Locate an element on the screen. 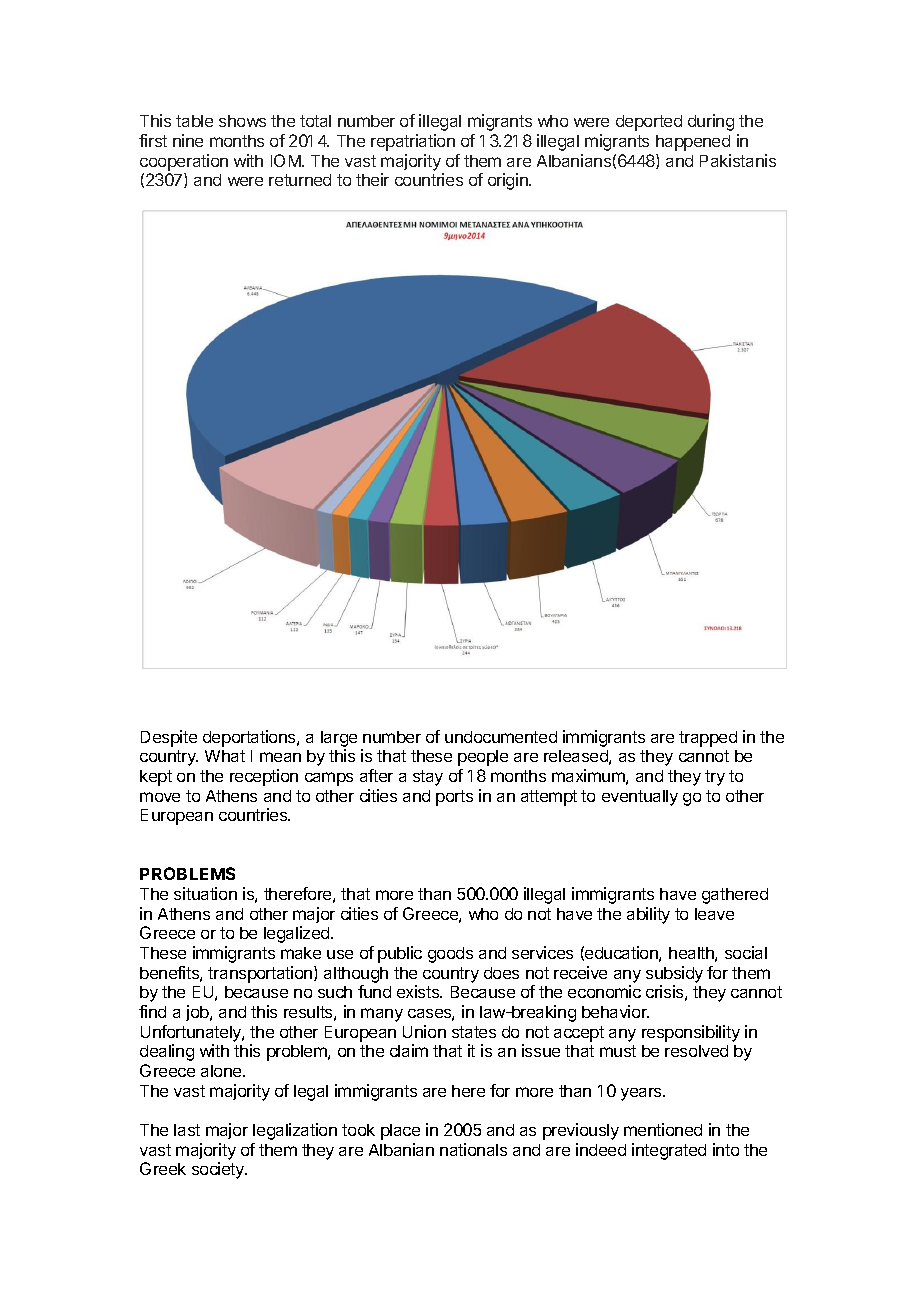 The width and height of the screenshot is (924, 1308). undocumented is located at coordinates (501, 737).
